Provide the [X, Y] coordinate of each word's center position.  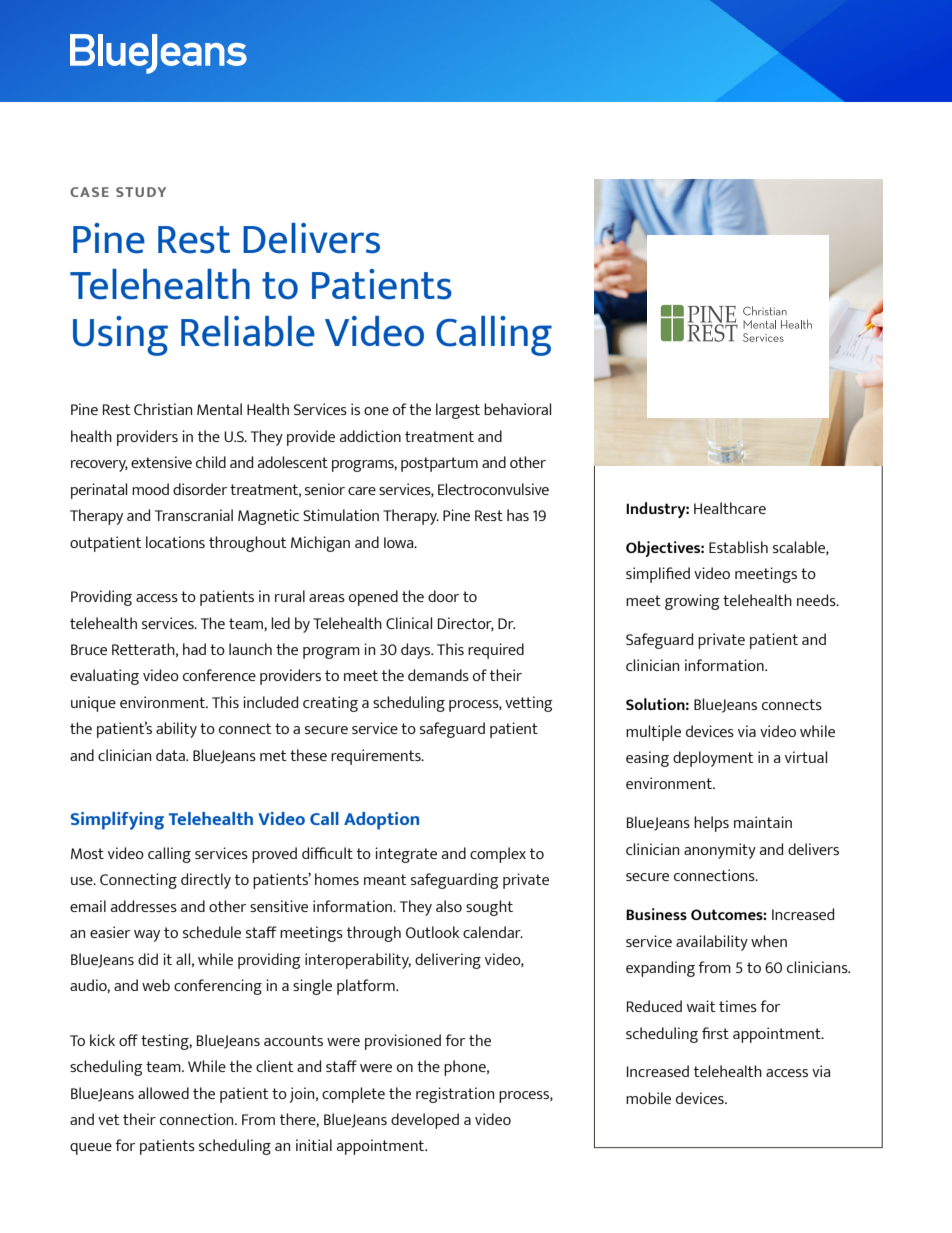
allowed [163, 1093]
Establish [738, 547]
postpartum [439, 464]
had [194, 649]
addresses [144, 906]
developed [425, 1121]
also [449, 906]
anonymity [720, 851]
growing [692, 602]
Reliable [248, 331]
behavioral [517, 409]
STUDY [141, 192]
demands [438, 675]
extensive [161, 462]
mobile [648, 1098]
